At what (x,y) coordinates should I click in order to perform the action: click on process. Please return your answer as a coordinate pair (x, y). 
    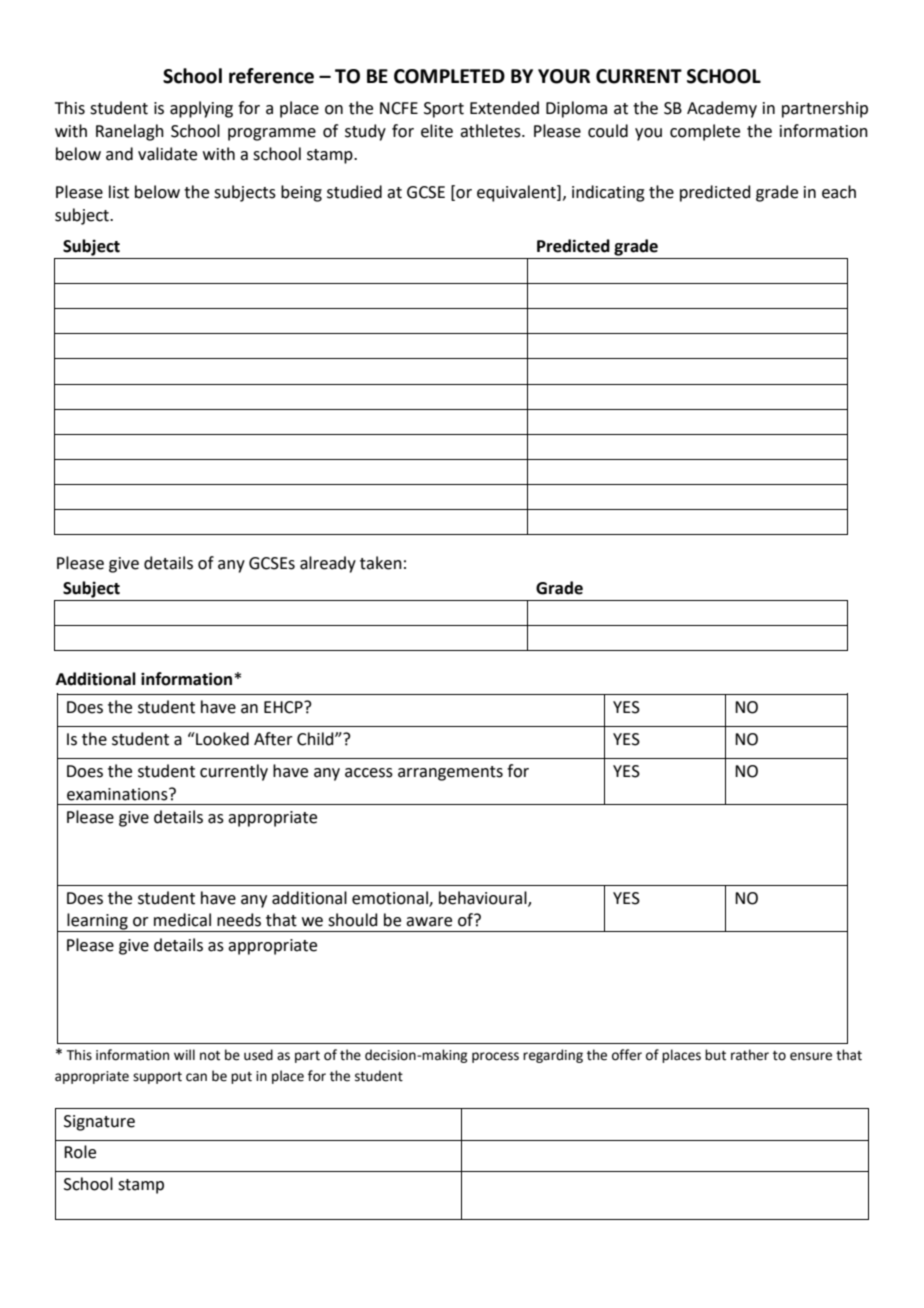
    Looking at the image, I should click on (495, 1057).
